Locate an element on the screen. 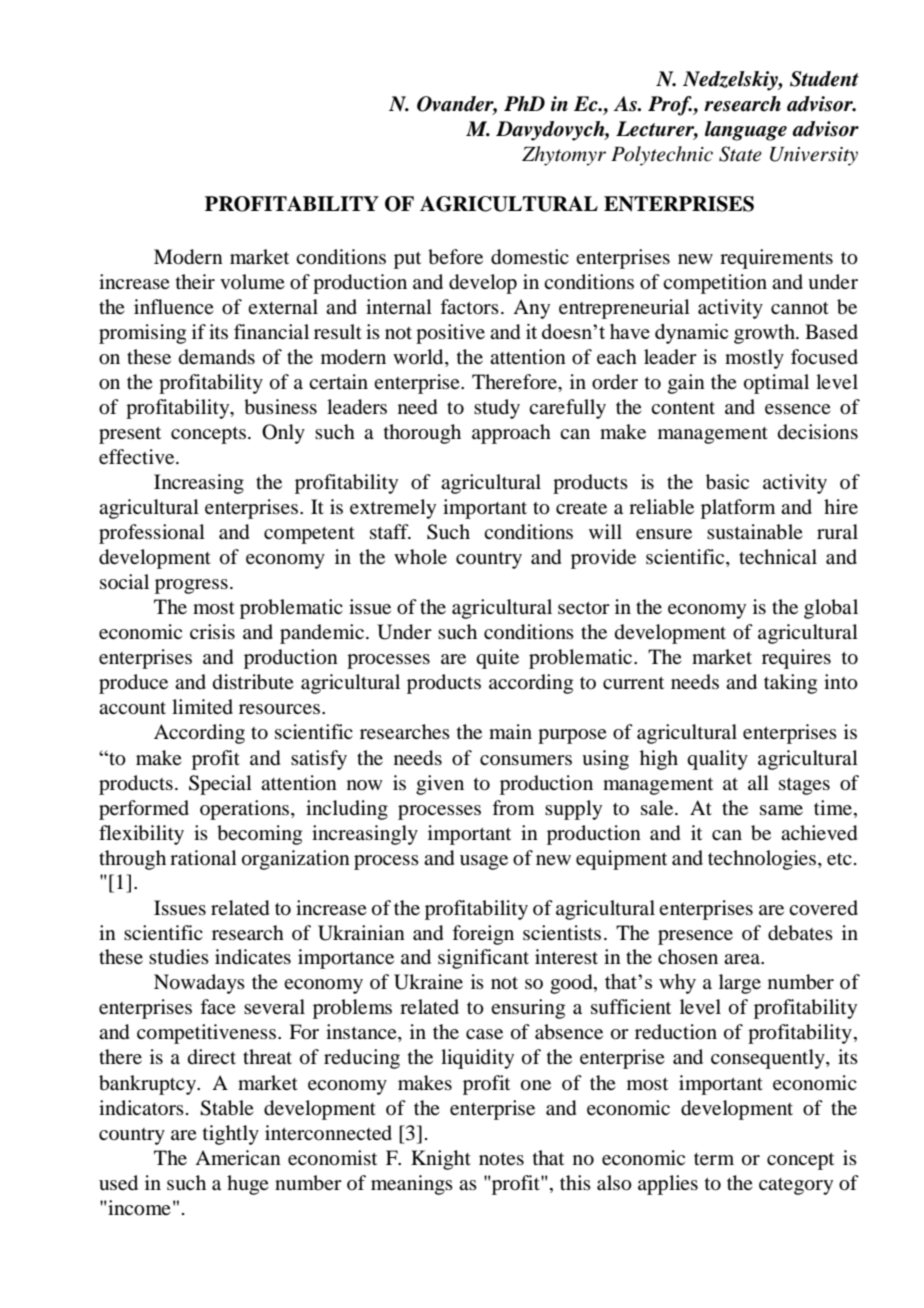 This screenshot has width=924, height=1308. American is located at coordinates (238, 1158).
